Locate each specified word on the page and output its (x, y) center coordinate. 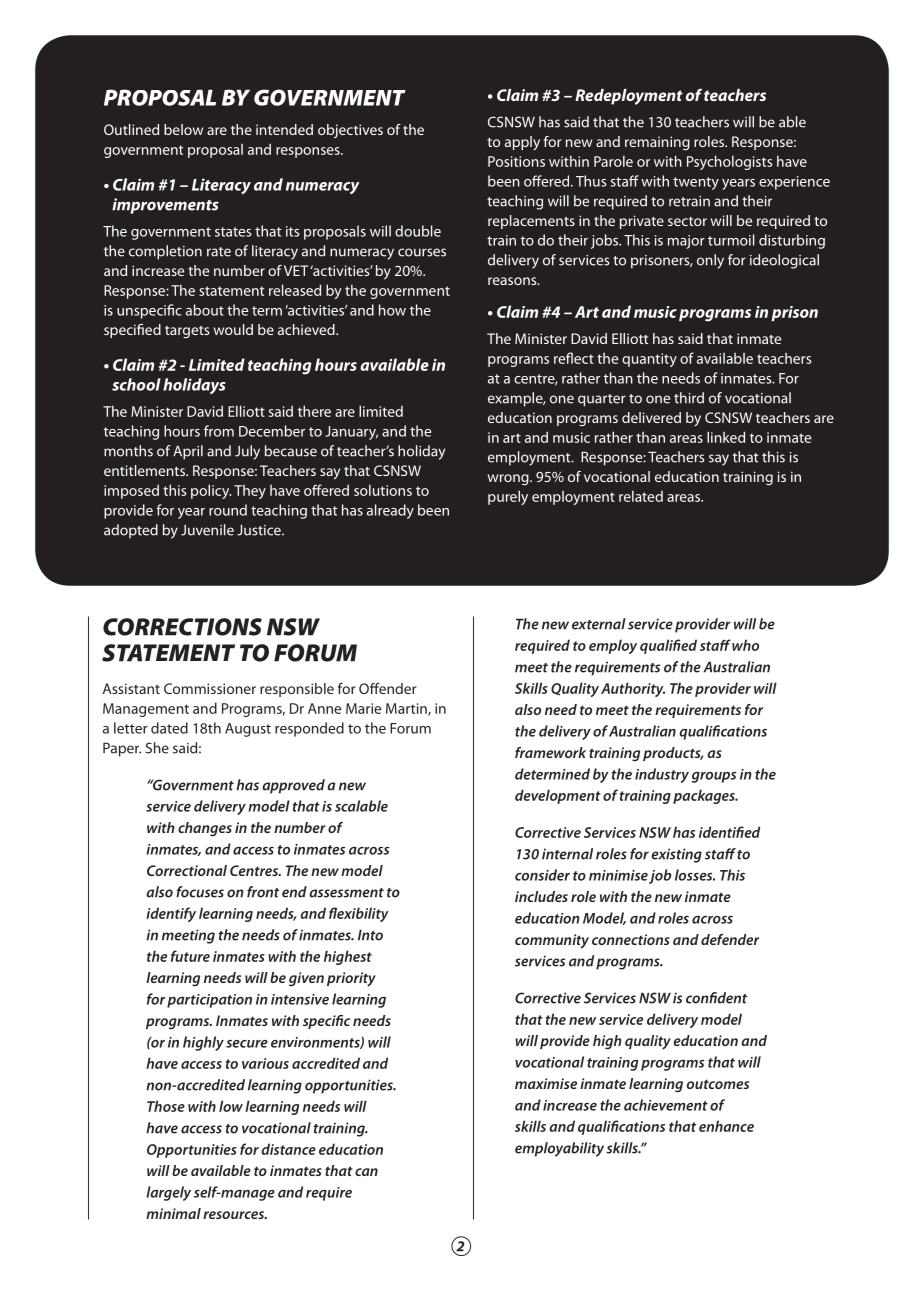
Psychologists (730, 162)
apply (522, 143)
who (745, 645)
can (366, 1172)
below (183, 129)
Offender (388, 688)
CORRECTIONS (182, 627)
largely (168, 1193)
